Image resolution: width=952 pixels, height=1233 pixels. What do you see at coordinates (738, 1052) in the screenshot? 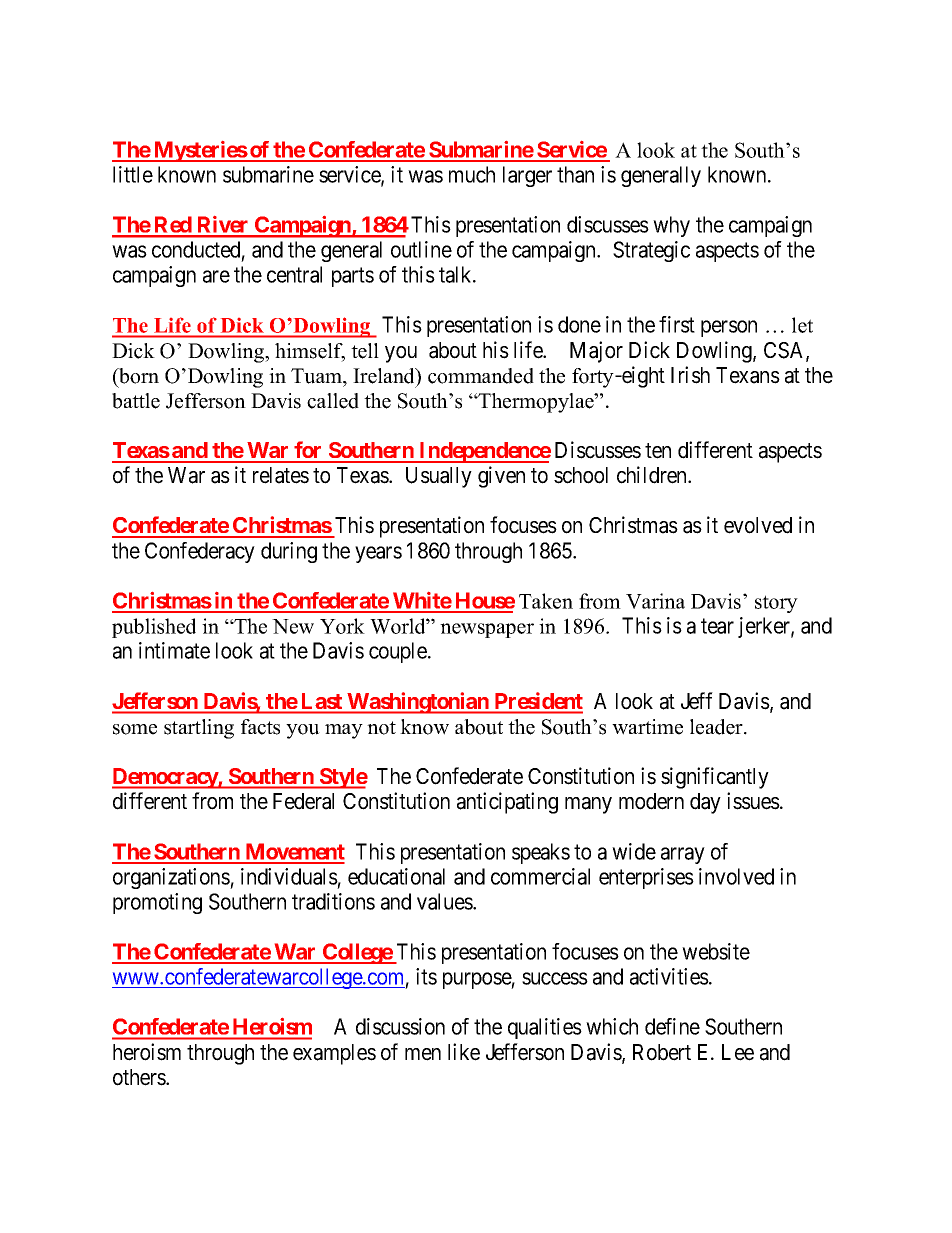
I see `Lee` at bounding box center [738, 1052].
